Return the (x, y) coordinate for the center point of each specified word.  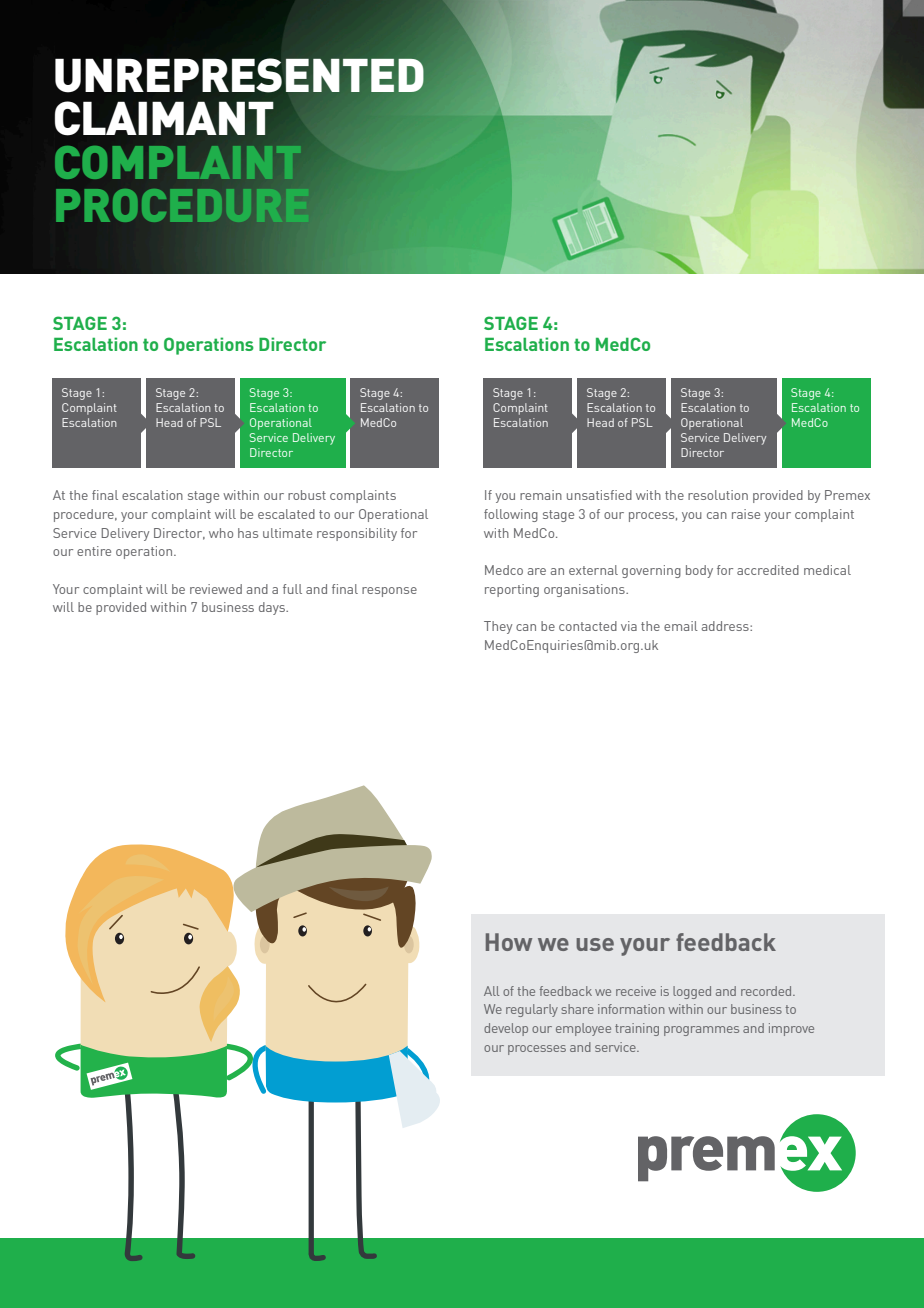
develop (506, 1029)
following (511, 515)
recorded (767, 991)
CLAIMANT (164, 118)
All (491, 991)
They (498, 627)
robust (307, 495)
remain (541, 495)
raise (746, 514)
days (273, 608)
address (726, 626)
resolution (718, 495)
